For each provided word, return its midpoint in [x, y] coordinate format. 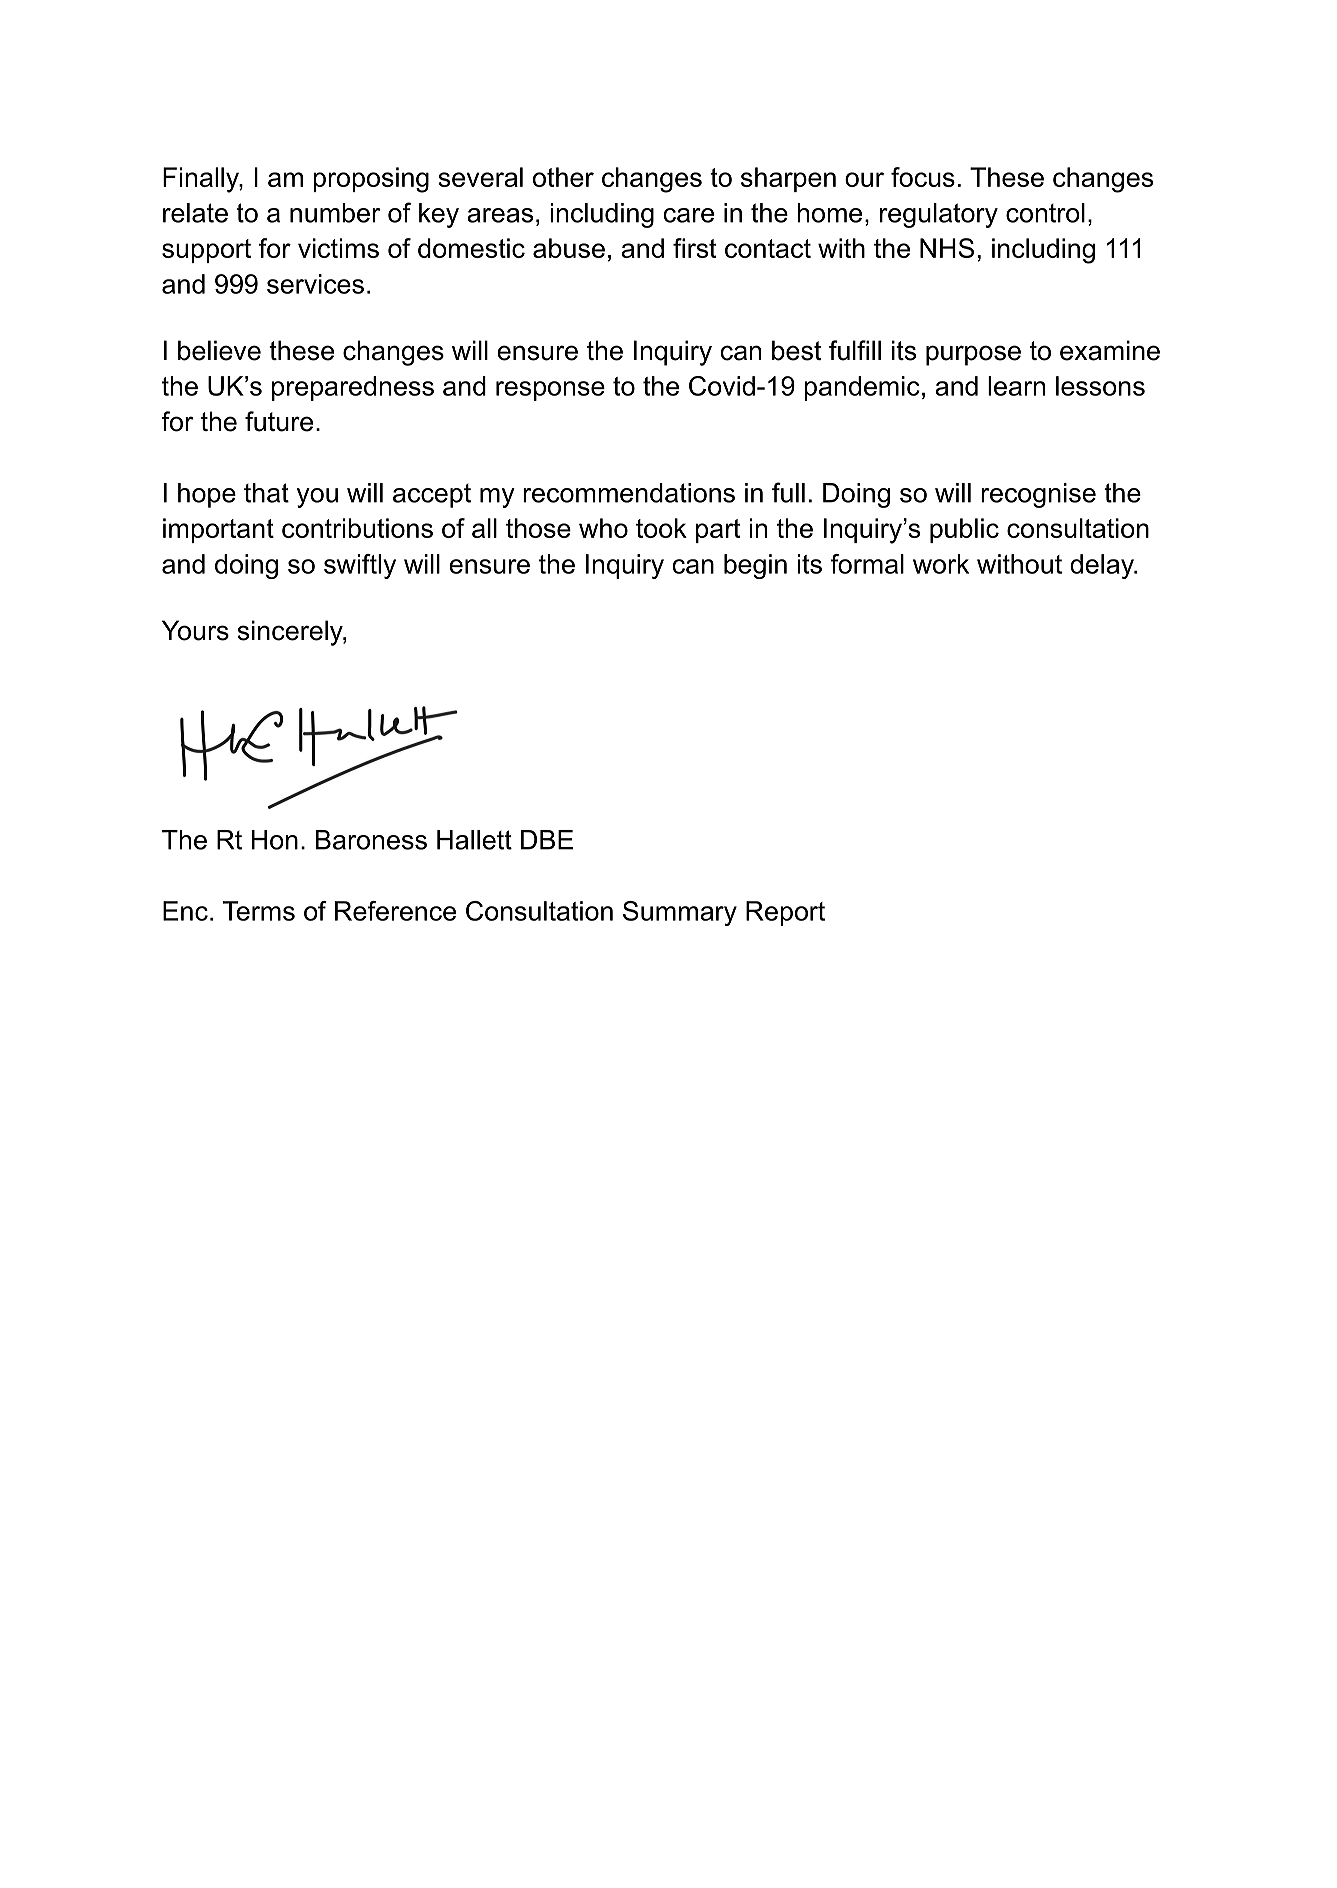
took [661, 528]
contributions [357, 528]
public [964, 530]
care [689, 215]
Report [785, 913]
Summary [680, 913]
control [1045, 213]
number [335, 213]
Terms [259, 911]
